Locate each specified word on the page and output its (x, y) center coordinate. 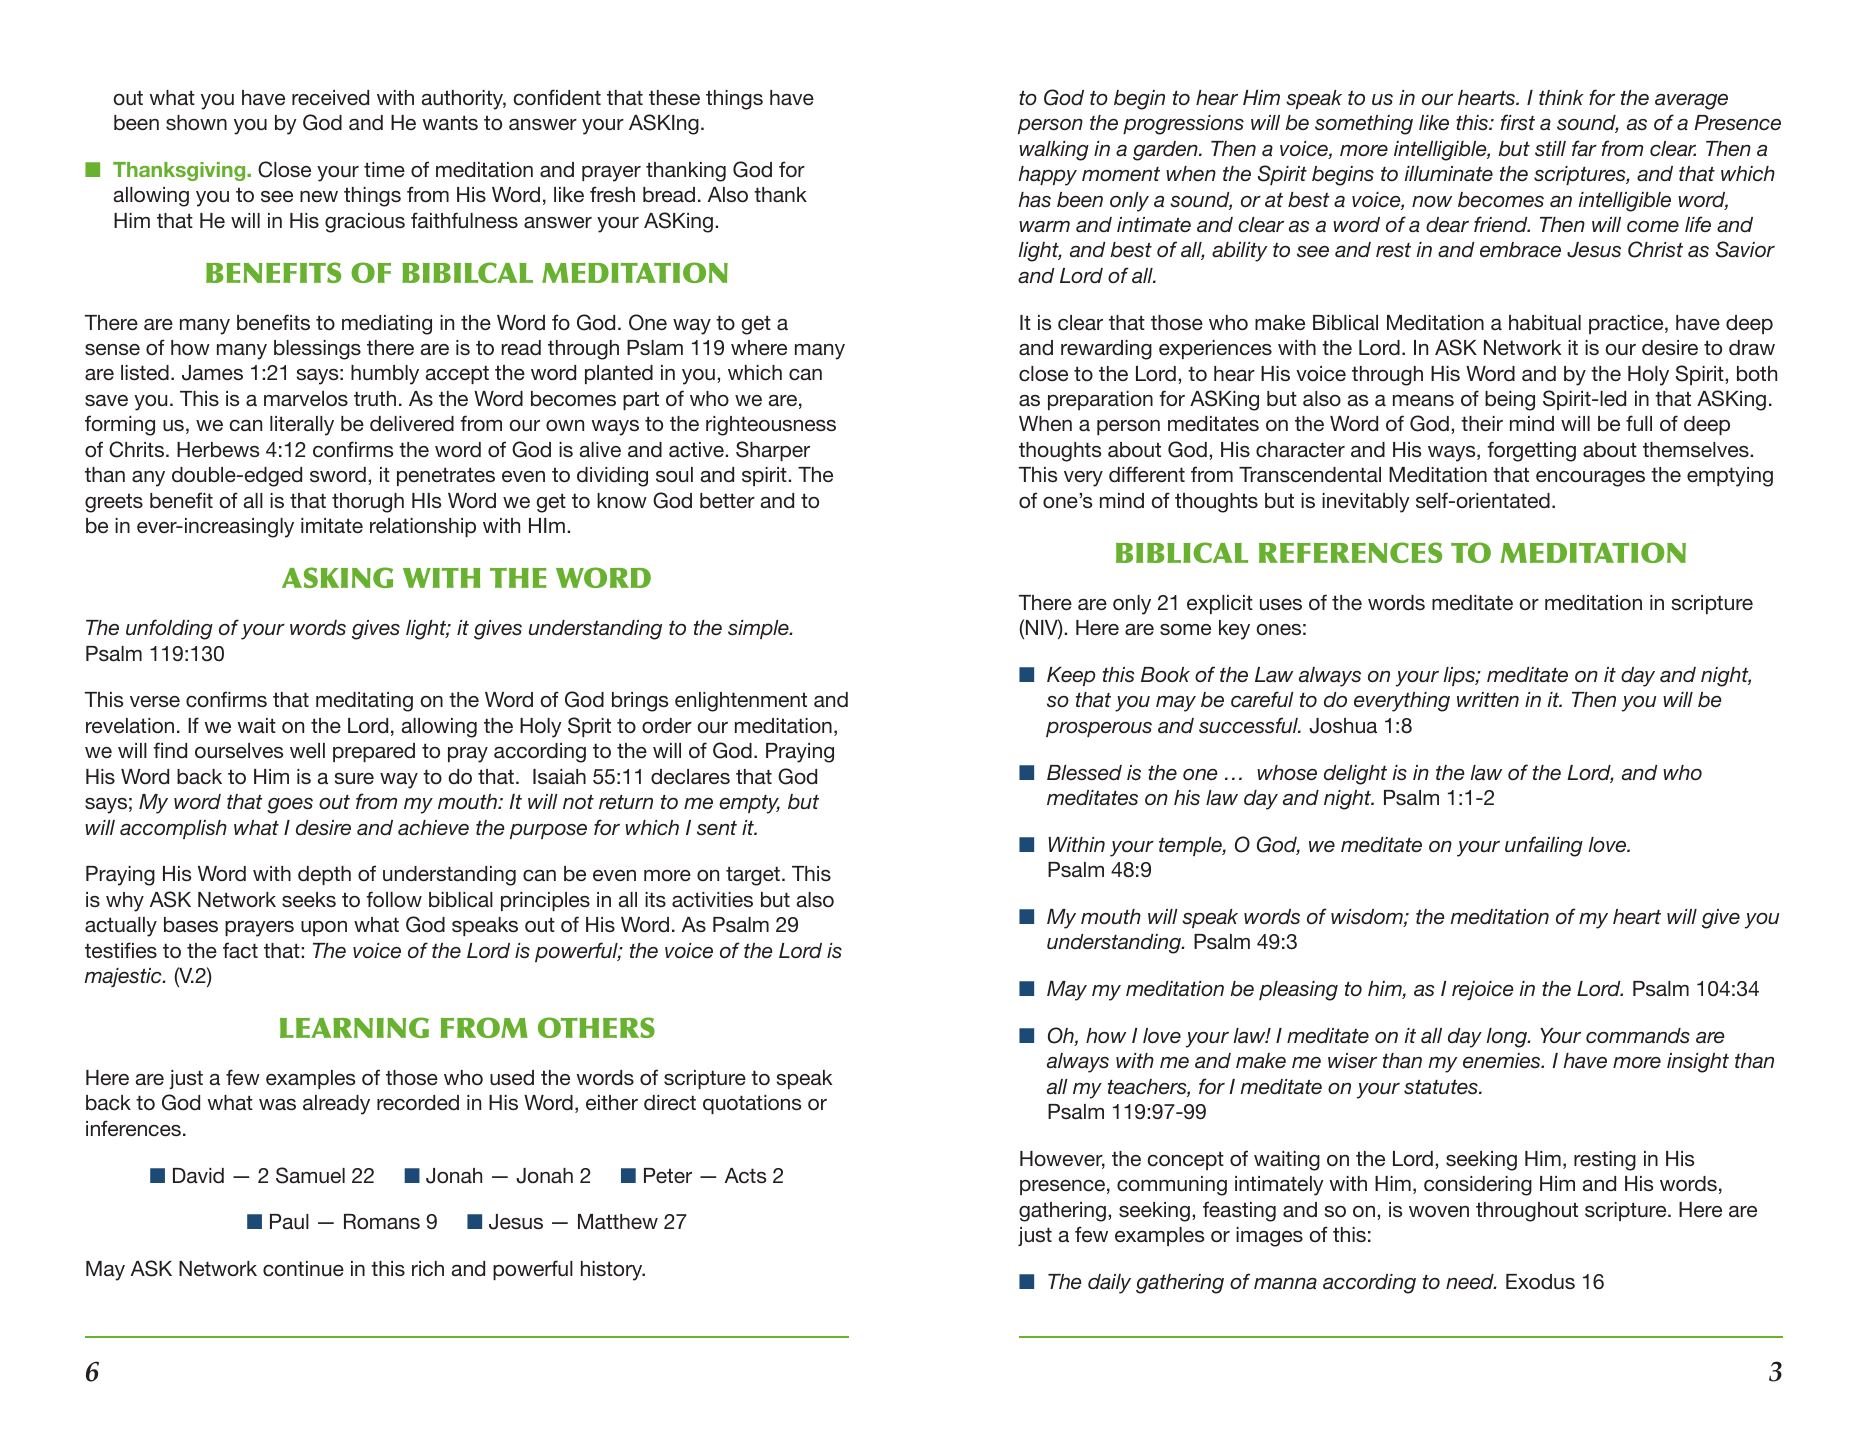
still (1550, 148)
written (1488, 699)
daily (1109, 1284)
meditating (364, 702)
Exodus (1540, 1281)
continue (303, 1268)
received (330, 97)
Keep (1071, 676)
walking (1054, 151)
